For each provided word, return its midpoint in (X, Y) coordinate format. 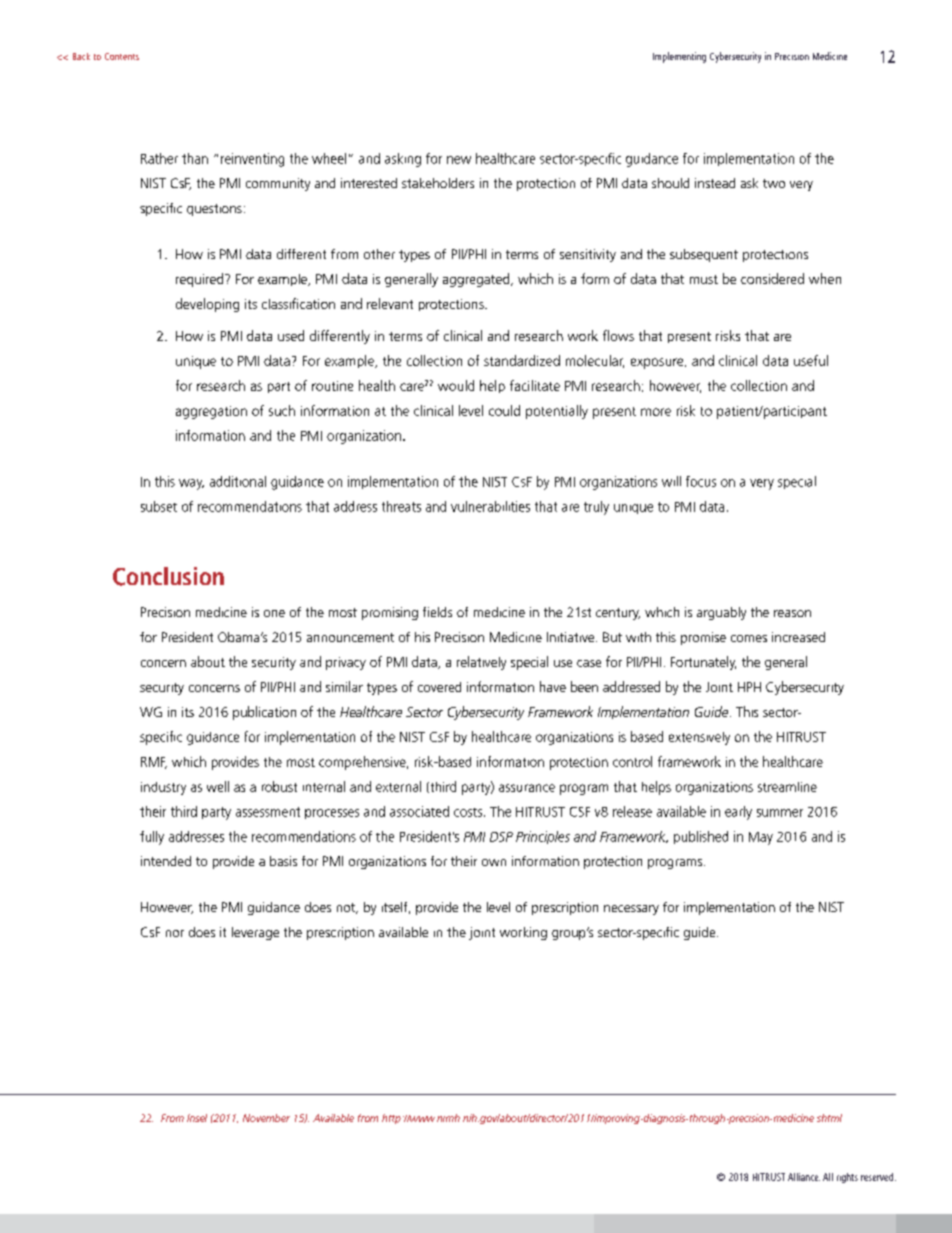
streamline (787, 787)
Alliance (804, 1177)
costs (469, 812)
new (459, 160)
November (266, 1118)
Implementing (679, 57)
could (504, 410)
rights (847, 1178)
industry (163, 788)
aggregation (211, 412)
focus (701, 481)
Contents (122, 56)
